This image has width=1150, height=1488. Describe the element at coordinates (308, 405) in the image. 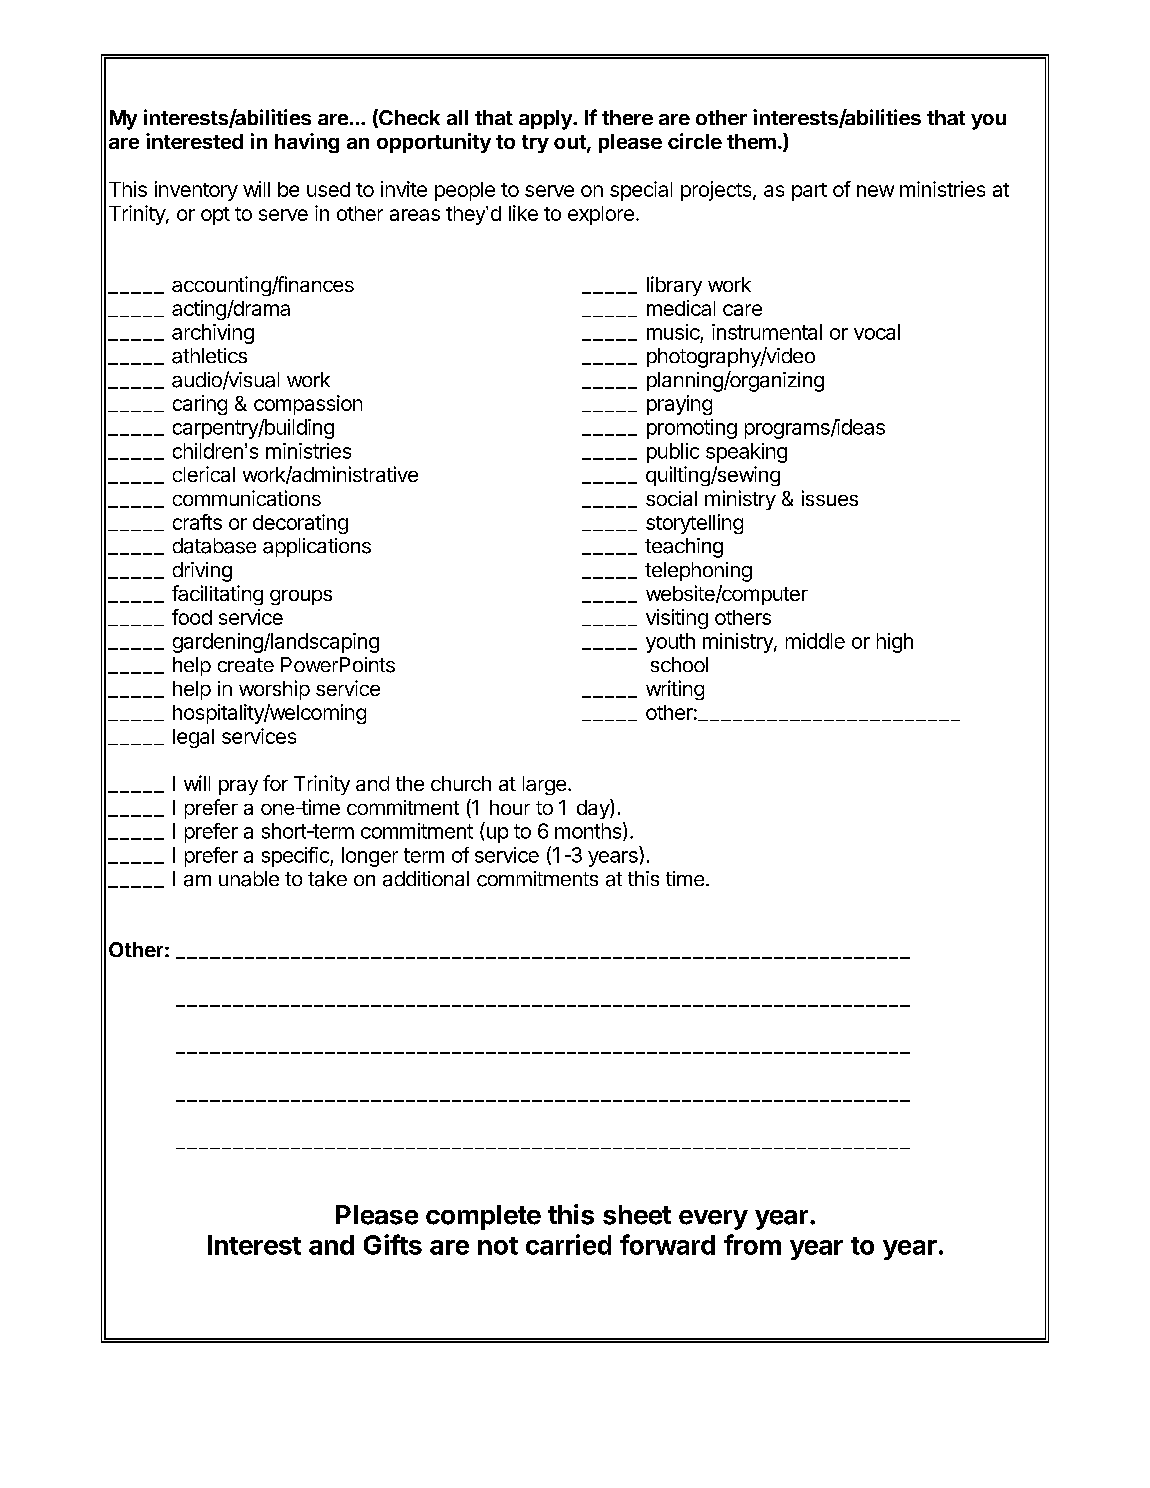

I see `compassion` at that location.
